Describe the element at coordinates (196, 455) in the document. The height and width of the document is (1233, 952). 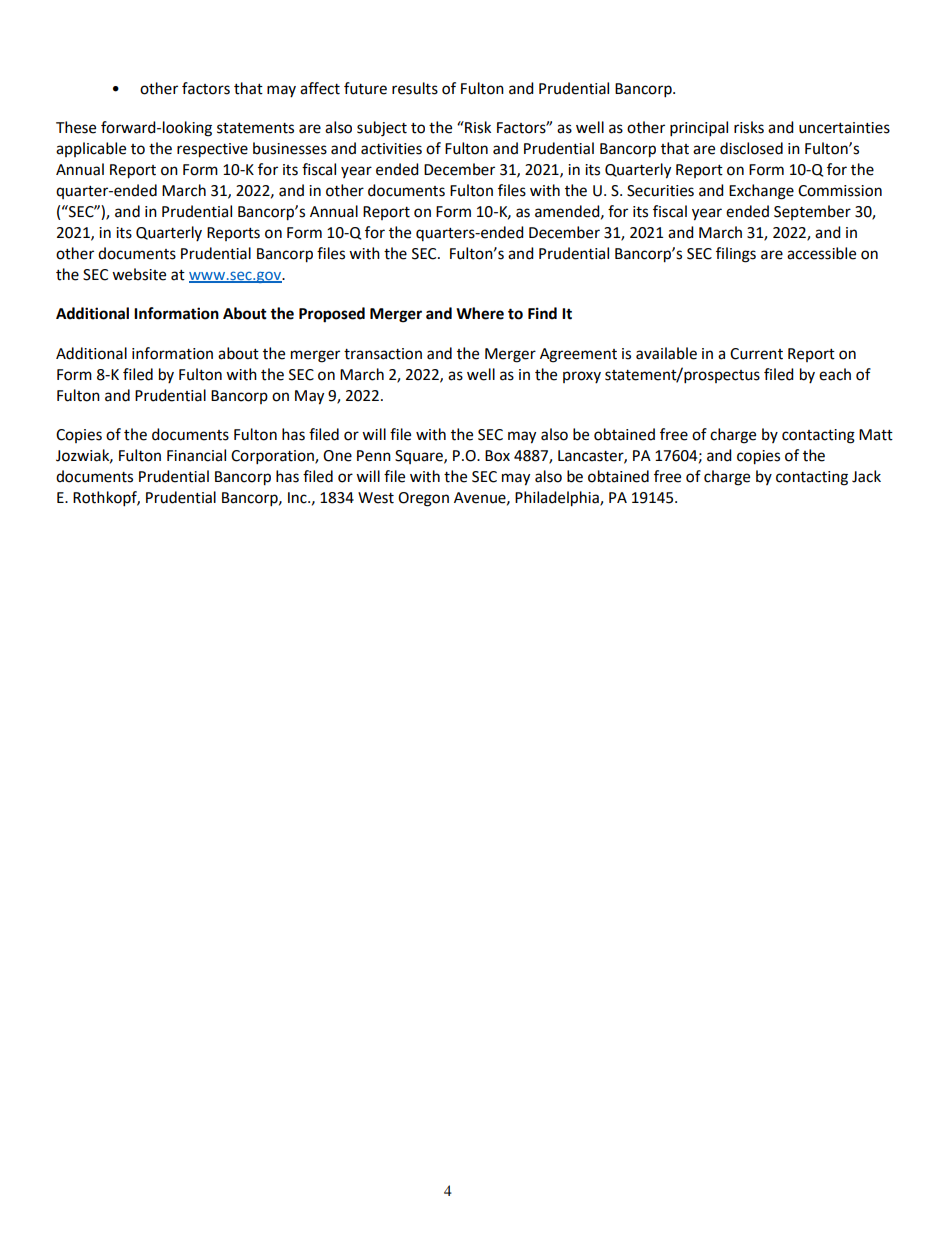
I see `Financial` at that location.
